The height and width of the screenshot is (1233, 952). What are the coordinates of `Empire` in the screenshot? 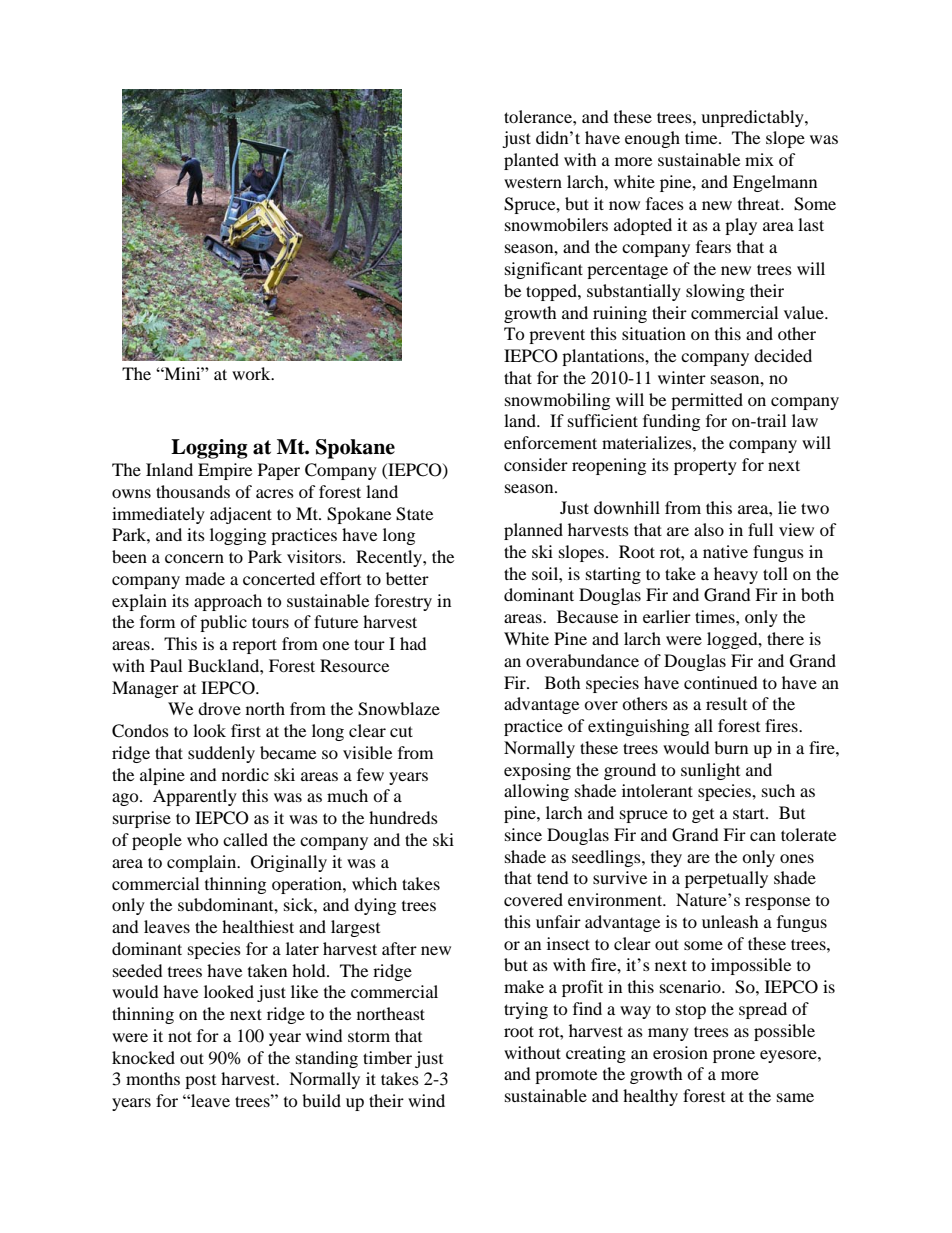 It's located at (225, 471).
